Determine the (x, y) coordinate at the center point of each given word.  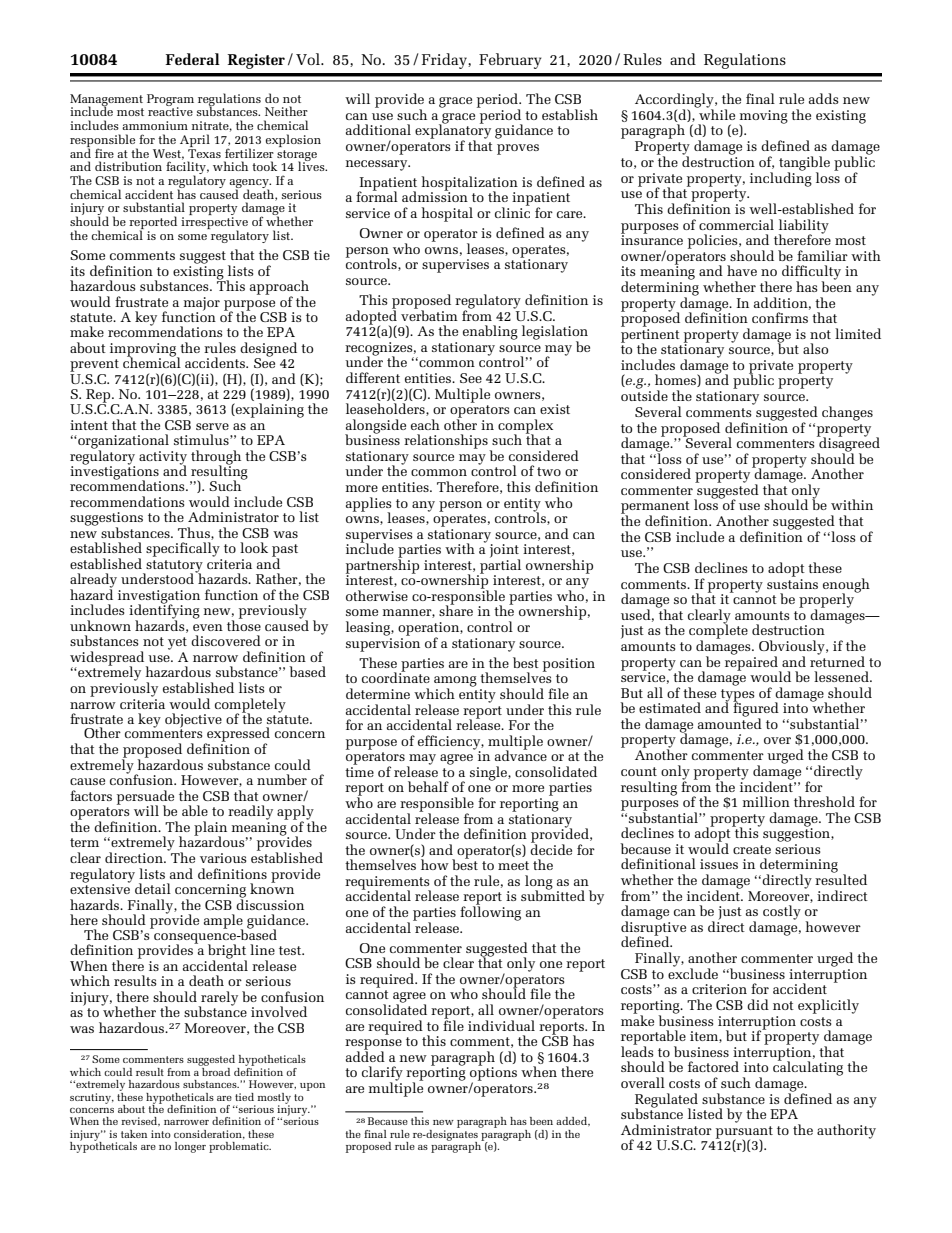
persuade (145, 798)
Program (170, 101)
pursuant (744, 1133)
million (766, 801)
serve (212, 426)
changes (847, 413)
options (493, 1074)
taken (134, 1134)
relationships (447, 442)
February (510, 61)
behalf (428, 786)
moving (763, 118)
